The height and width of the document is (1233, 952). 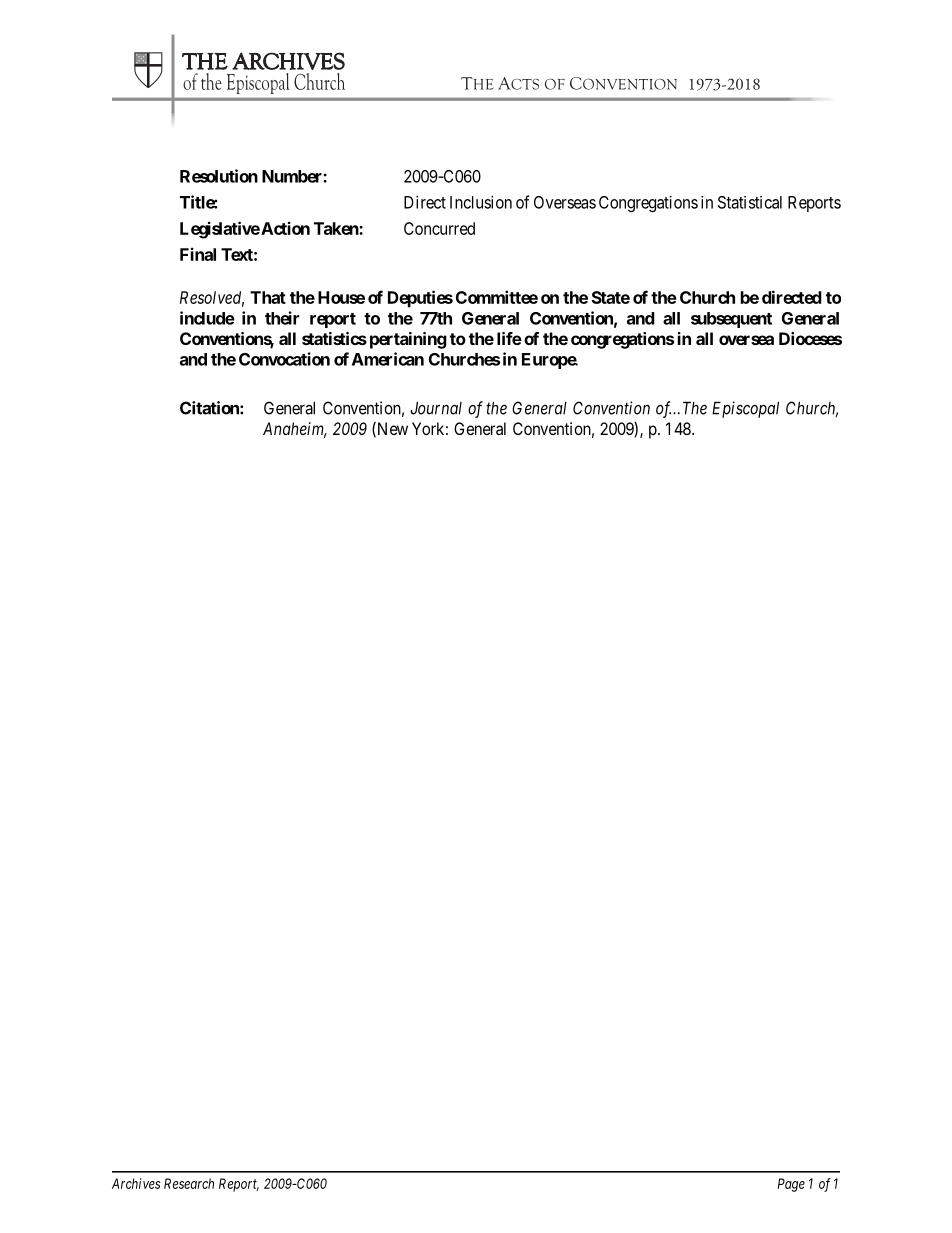 What do you see at coordinates (219, 176) in the document?
I see `Resolution` at bounding box center [219, 176].
